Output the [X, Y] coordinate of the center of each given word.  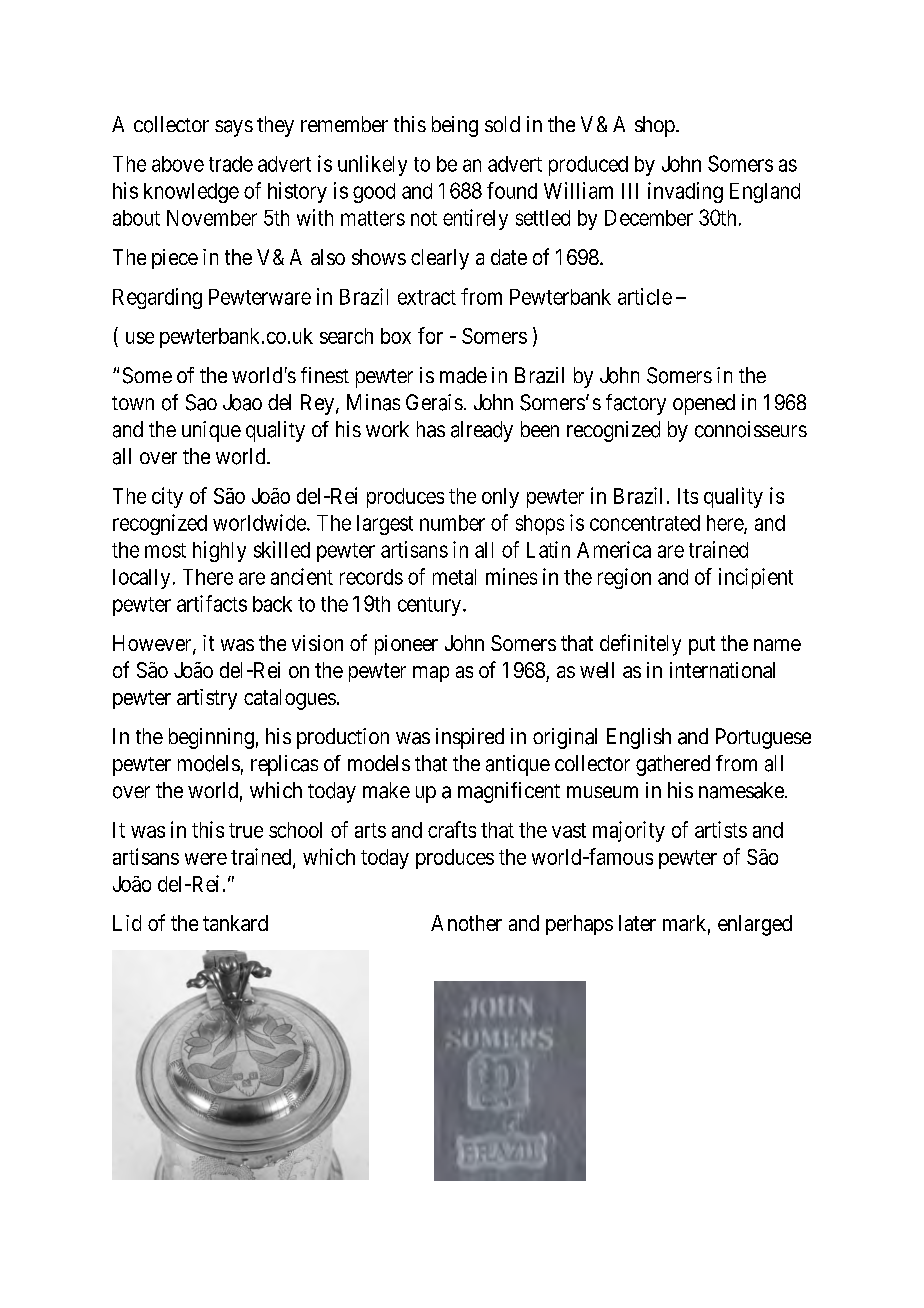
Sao [201, 402]
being [455, 126]
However [153, 644]
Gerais [434, 402]
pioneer [406, 645]
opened [704, 404]
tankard [235, 923]
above [178, 164]
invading [685, 192]
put [702, 645]
